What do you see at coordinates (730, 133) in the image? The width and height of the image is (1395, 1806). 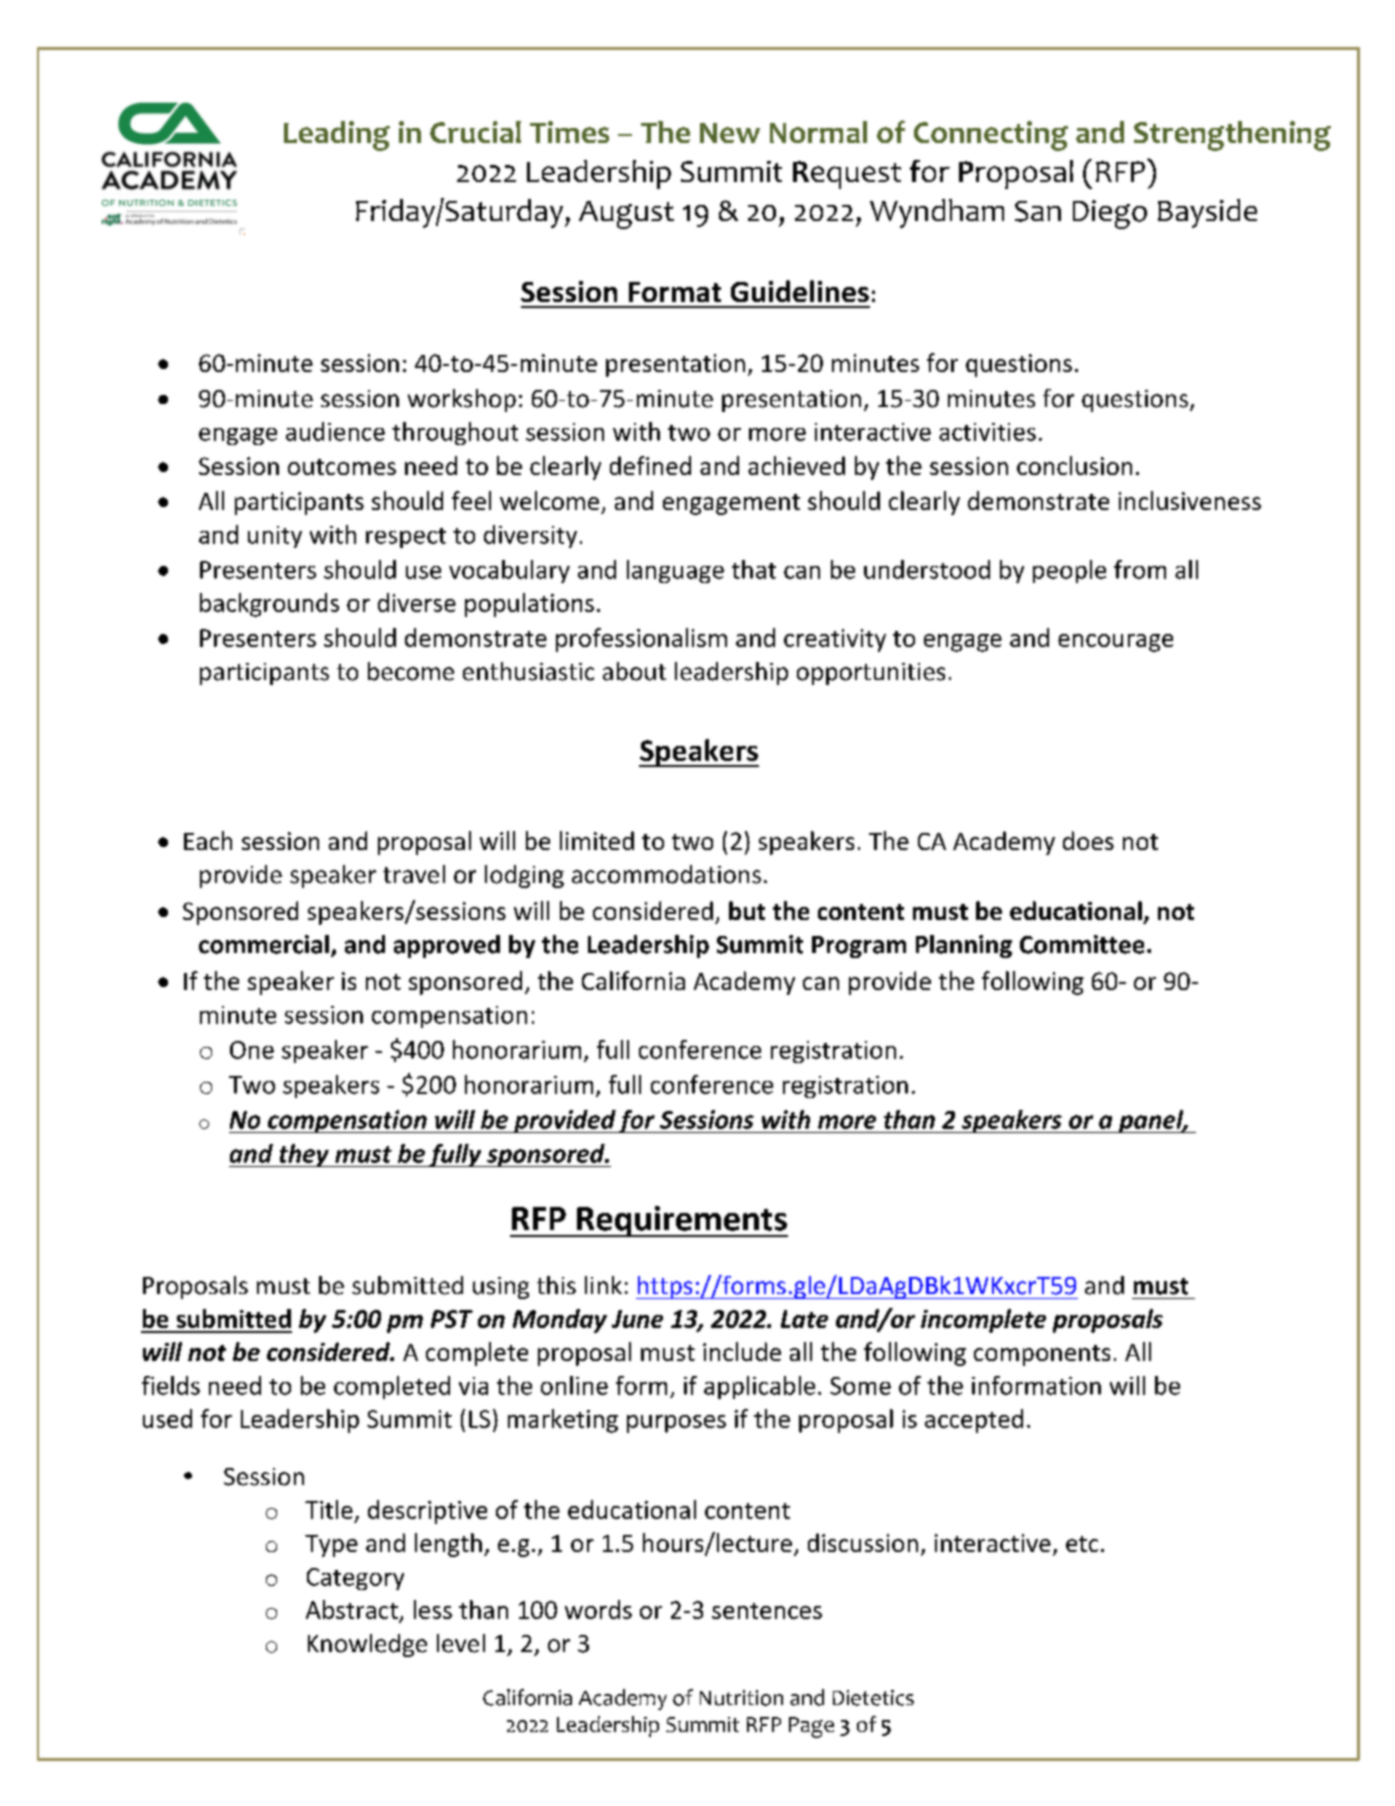 I see `New` at bounding box center [730, 133].
